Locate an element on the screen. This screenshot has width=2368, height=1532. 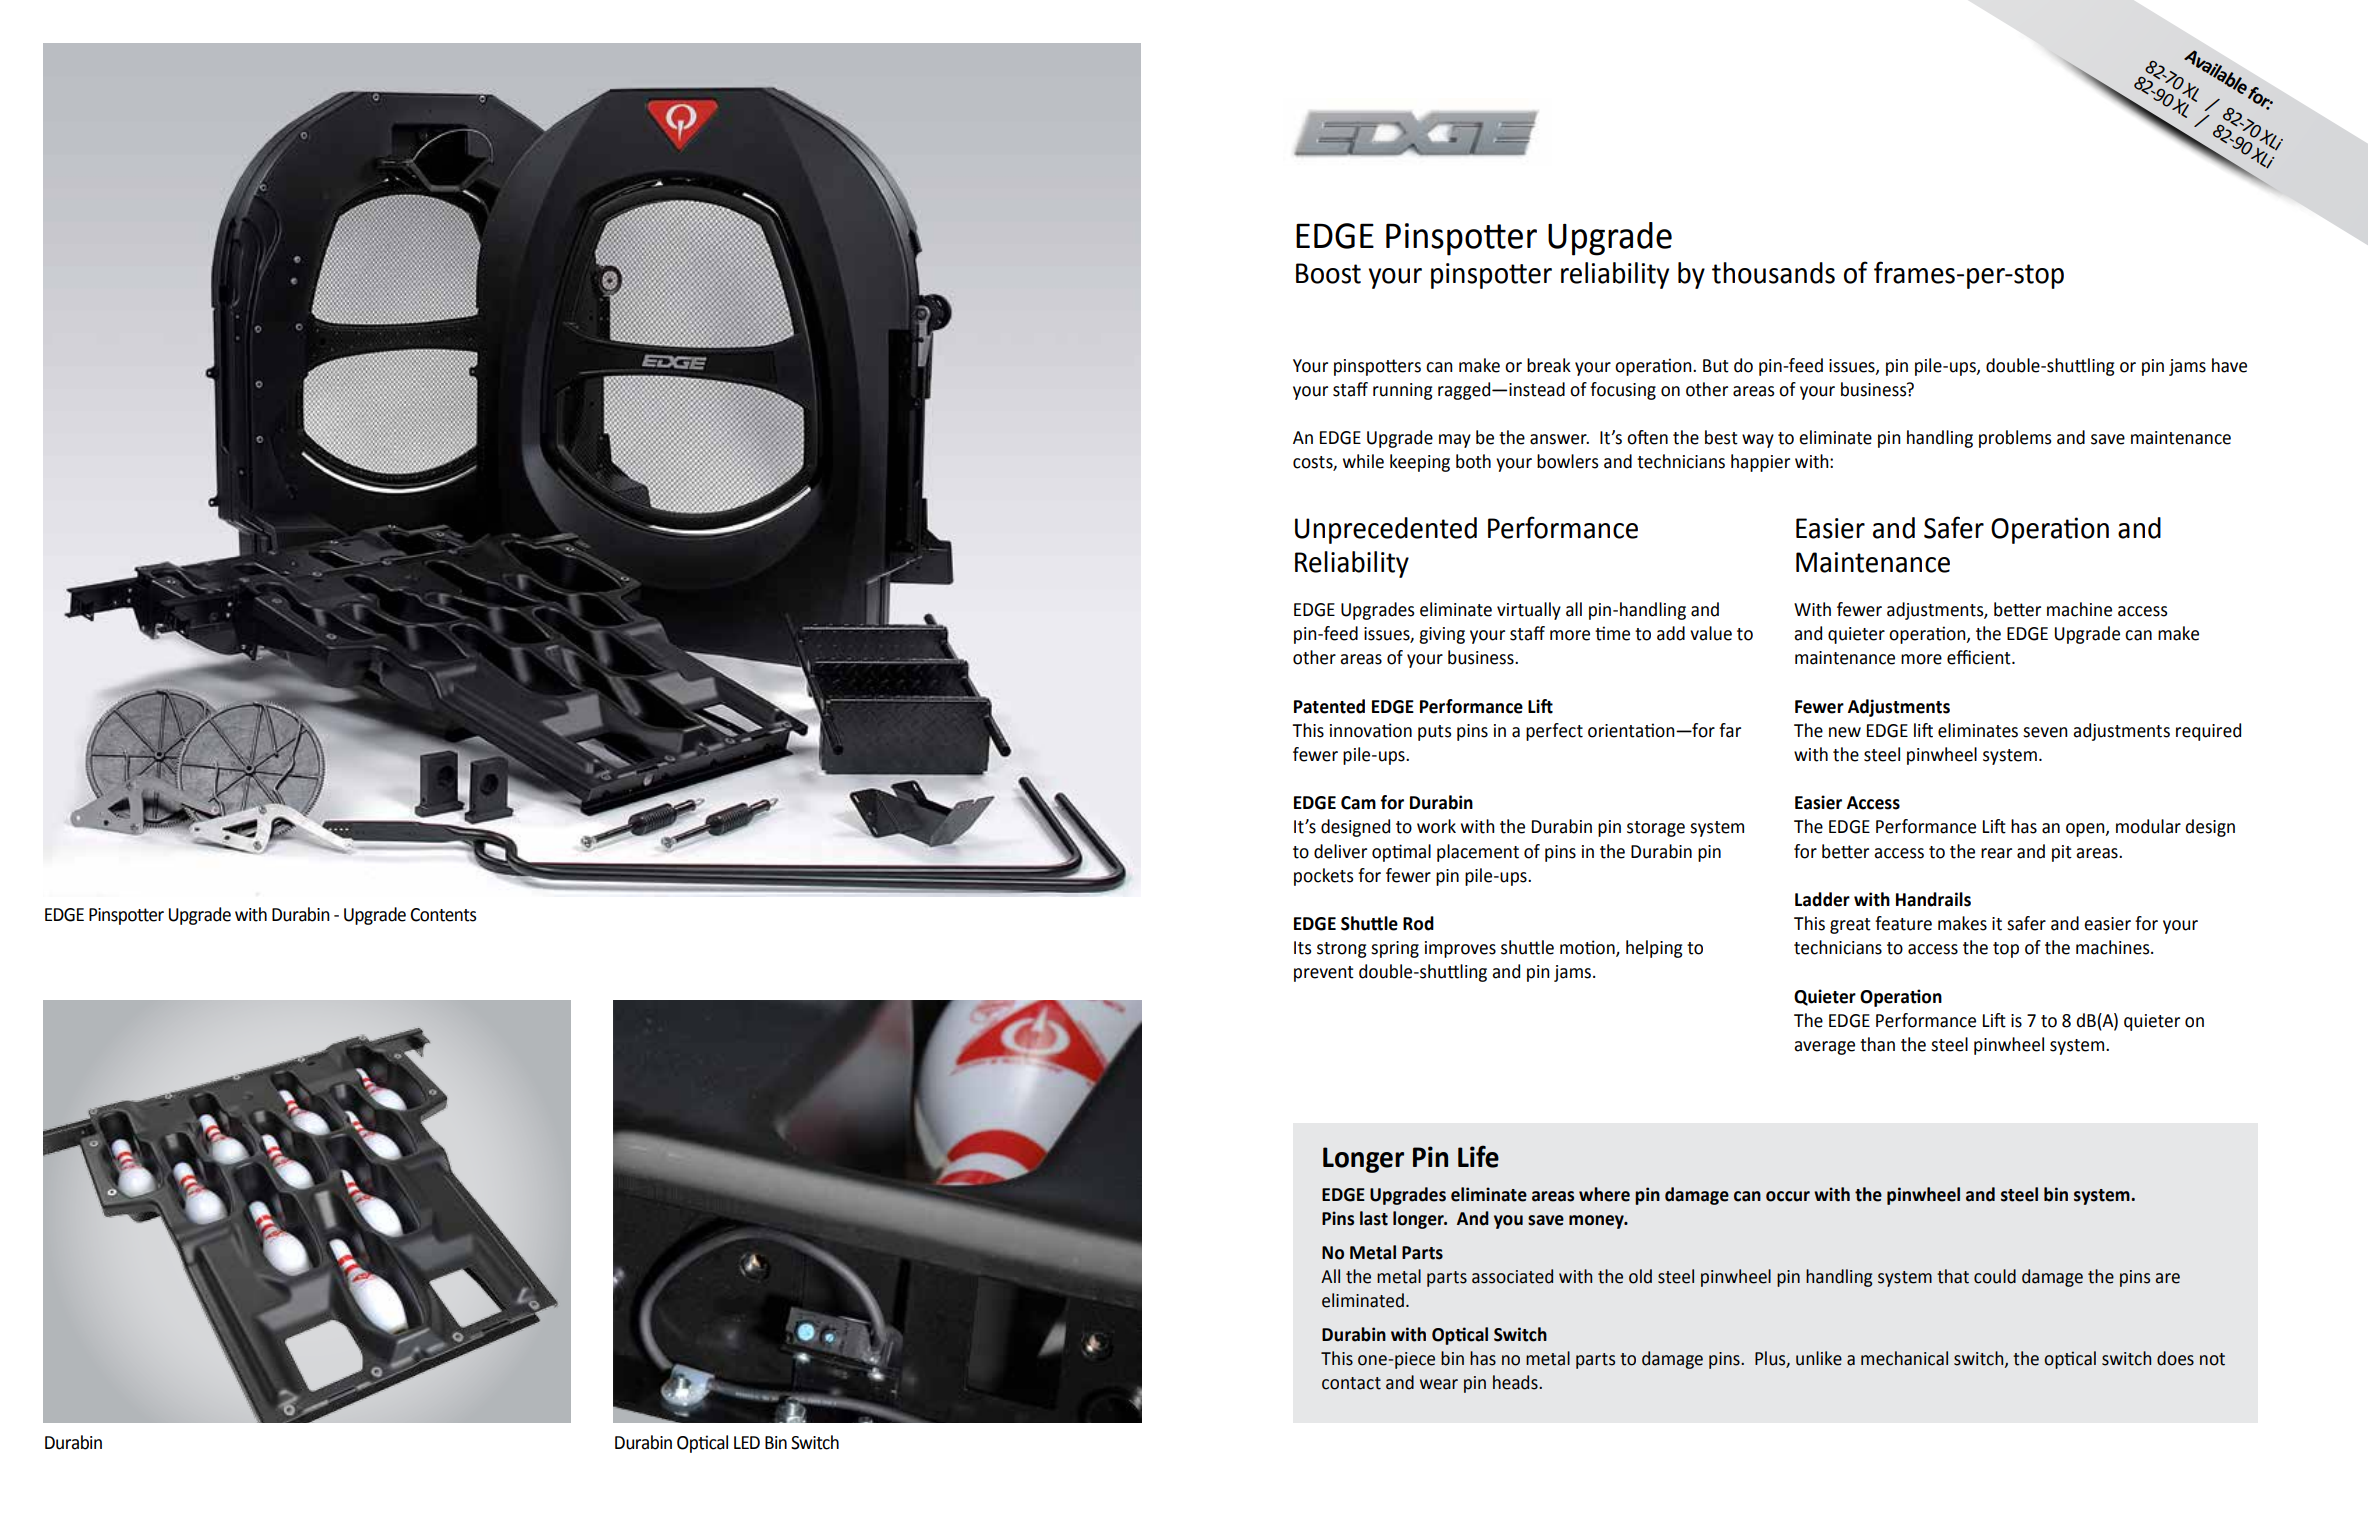
Contents is located at coordinates (443, 915).
